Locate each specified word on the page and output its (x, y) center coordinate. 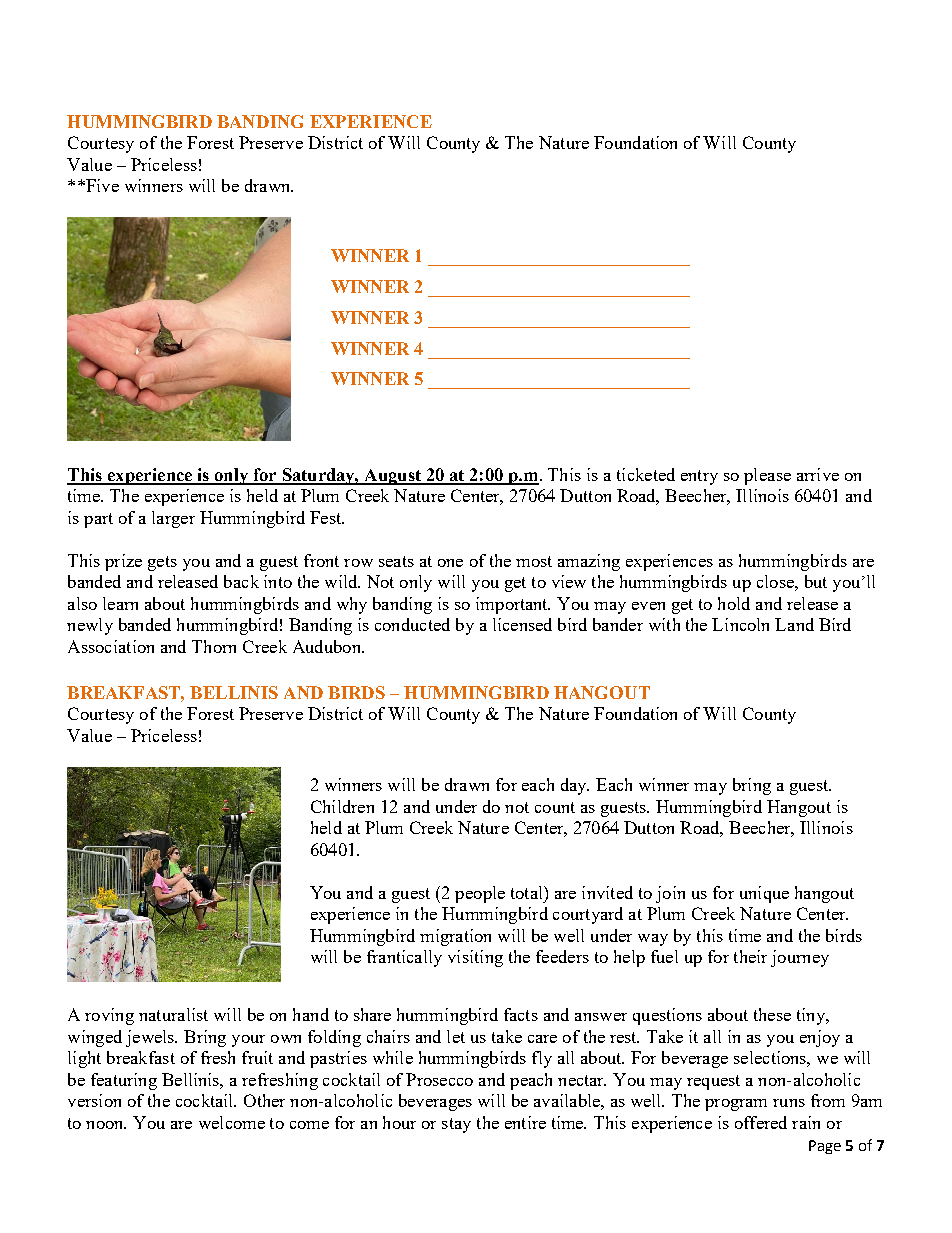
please (767, 476)
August (392, 477)
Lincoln (740, 624)
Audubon (328, 646)
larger (173, 519)
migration (455, 937)
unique (764, 894)
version (94, 1100)
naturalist (173, 1014)
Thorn (214, 646)
